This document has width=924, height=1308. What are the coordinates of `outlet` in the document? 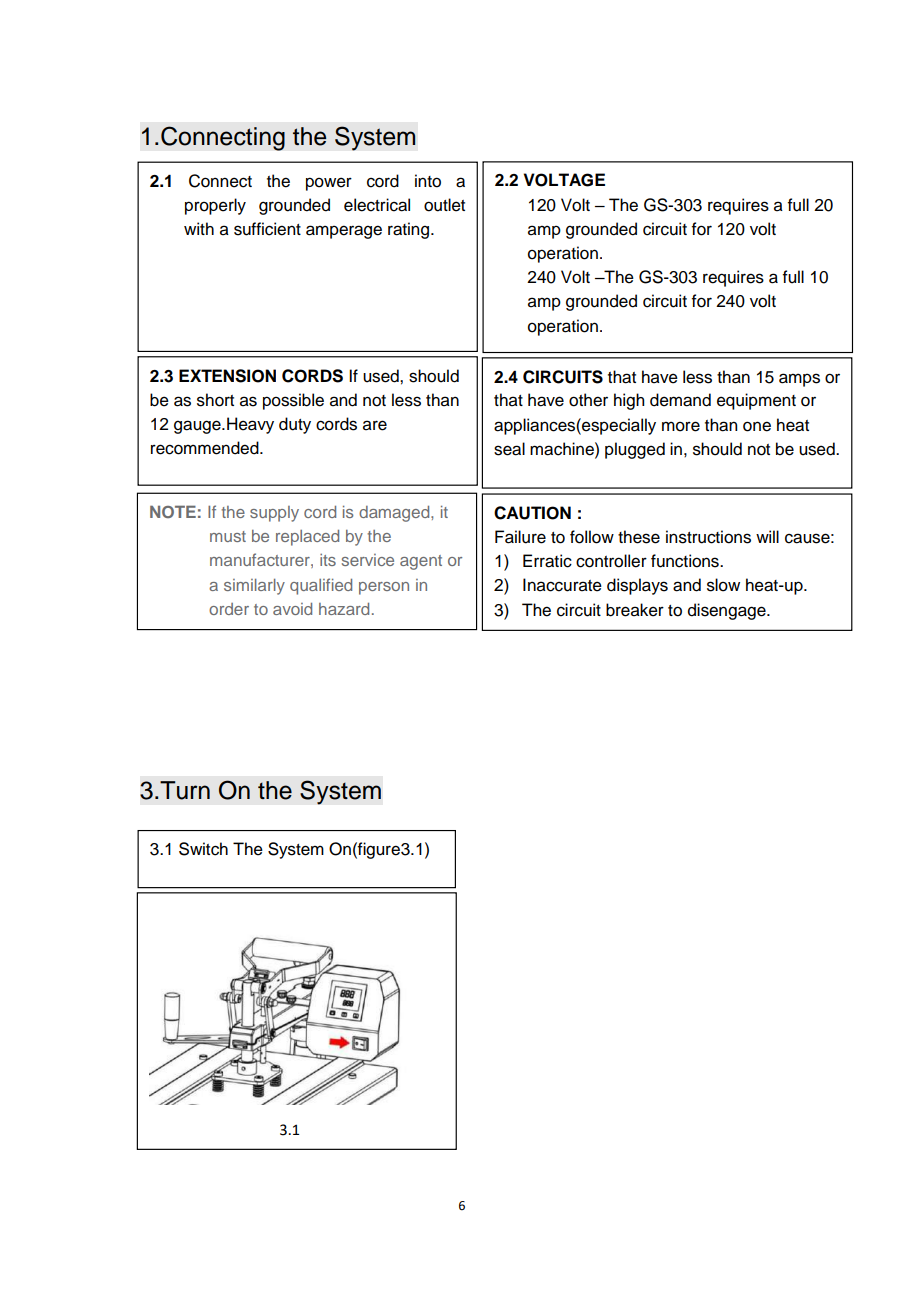 It's located at (444, 205).
